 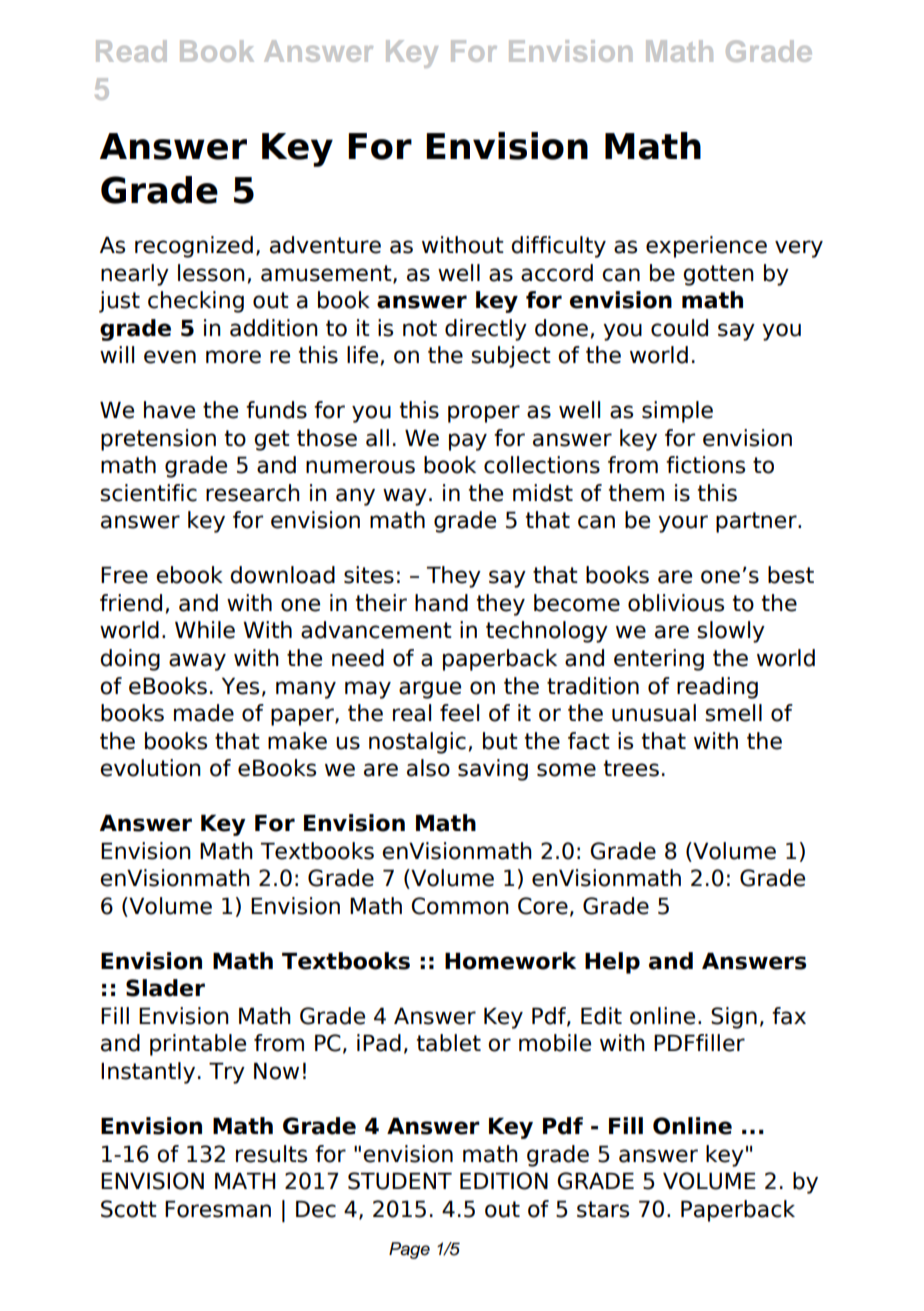 I want to click on gotten, so click(x=718, y=275).
